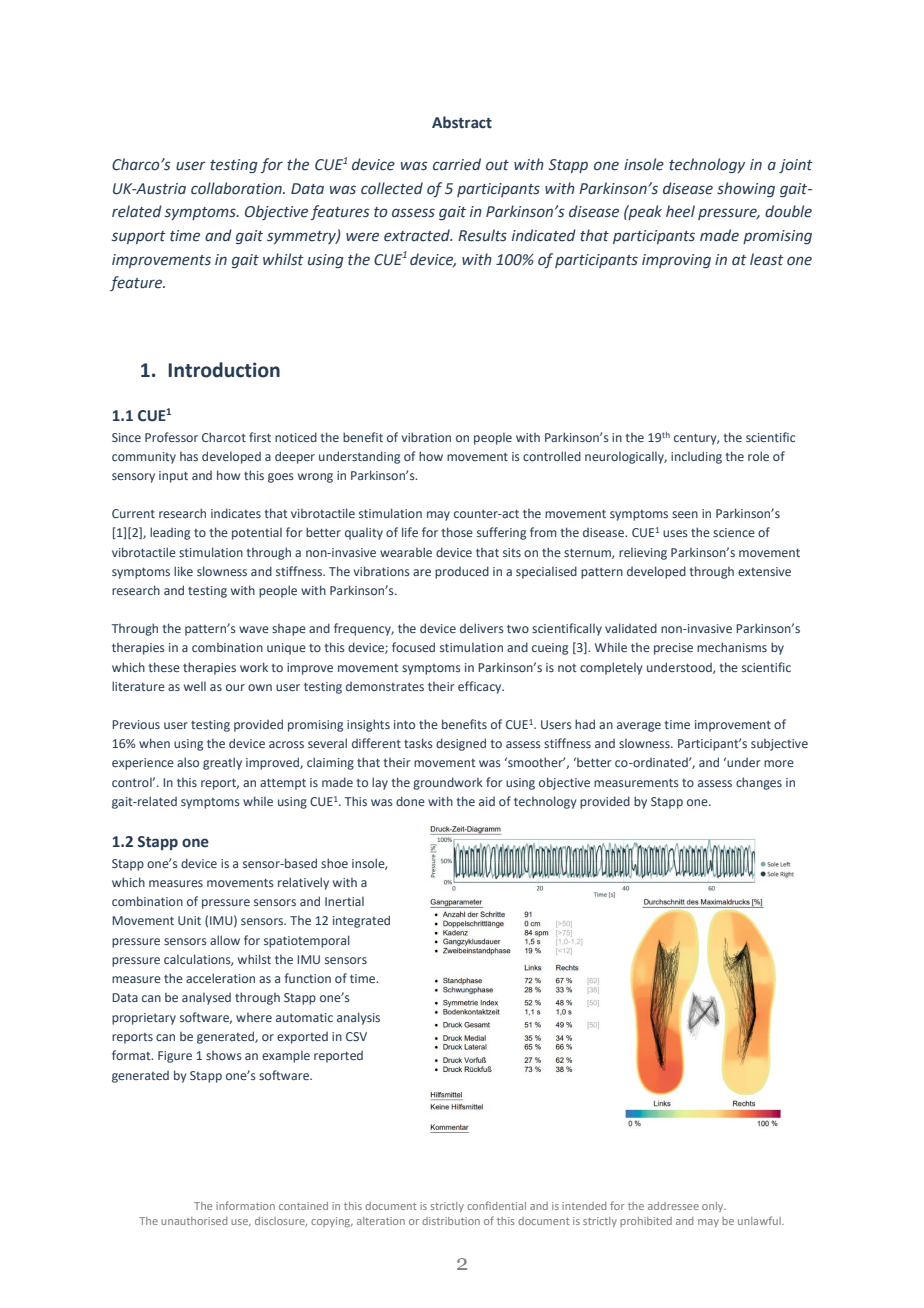 This page has width=924, height=1308. What do you see at coordinates (195, 686) in the page?
I see `well` at bounding box center [195, 686].
